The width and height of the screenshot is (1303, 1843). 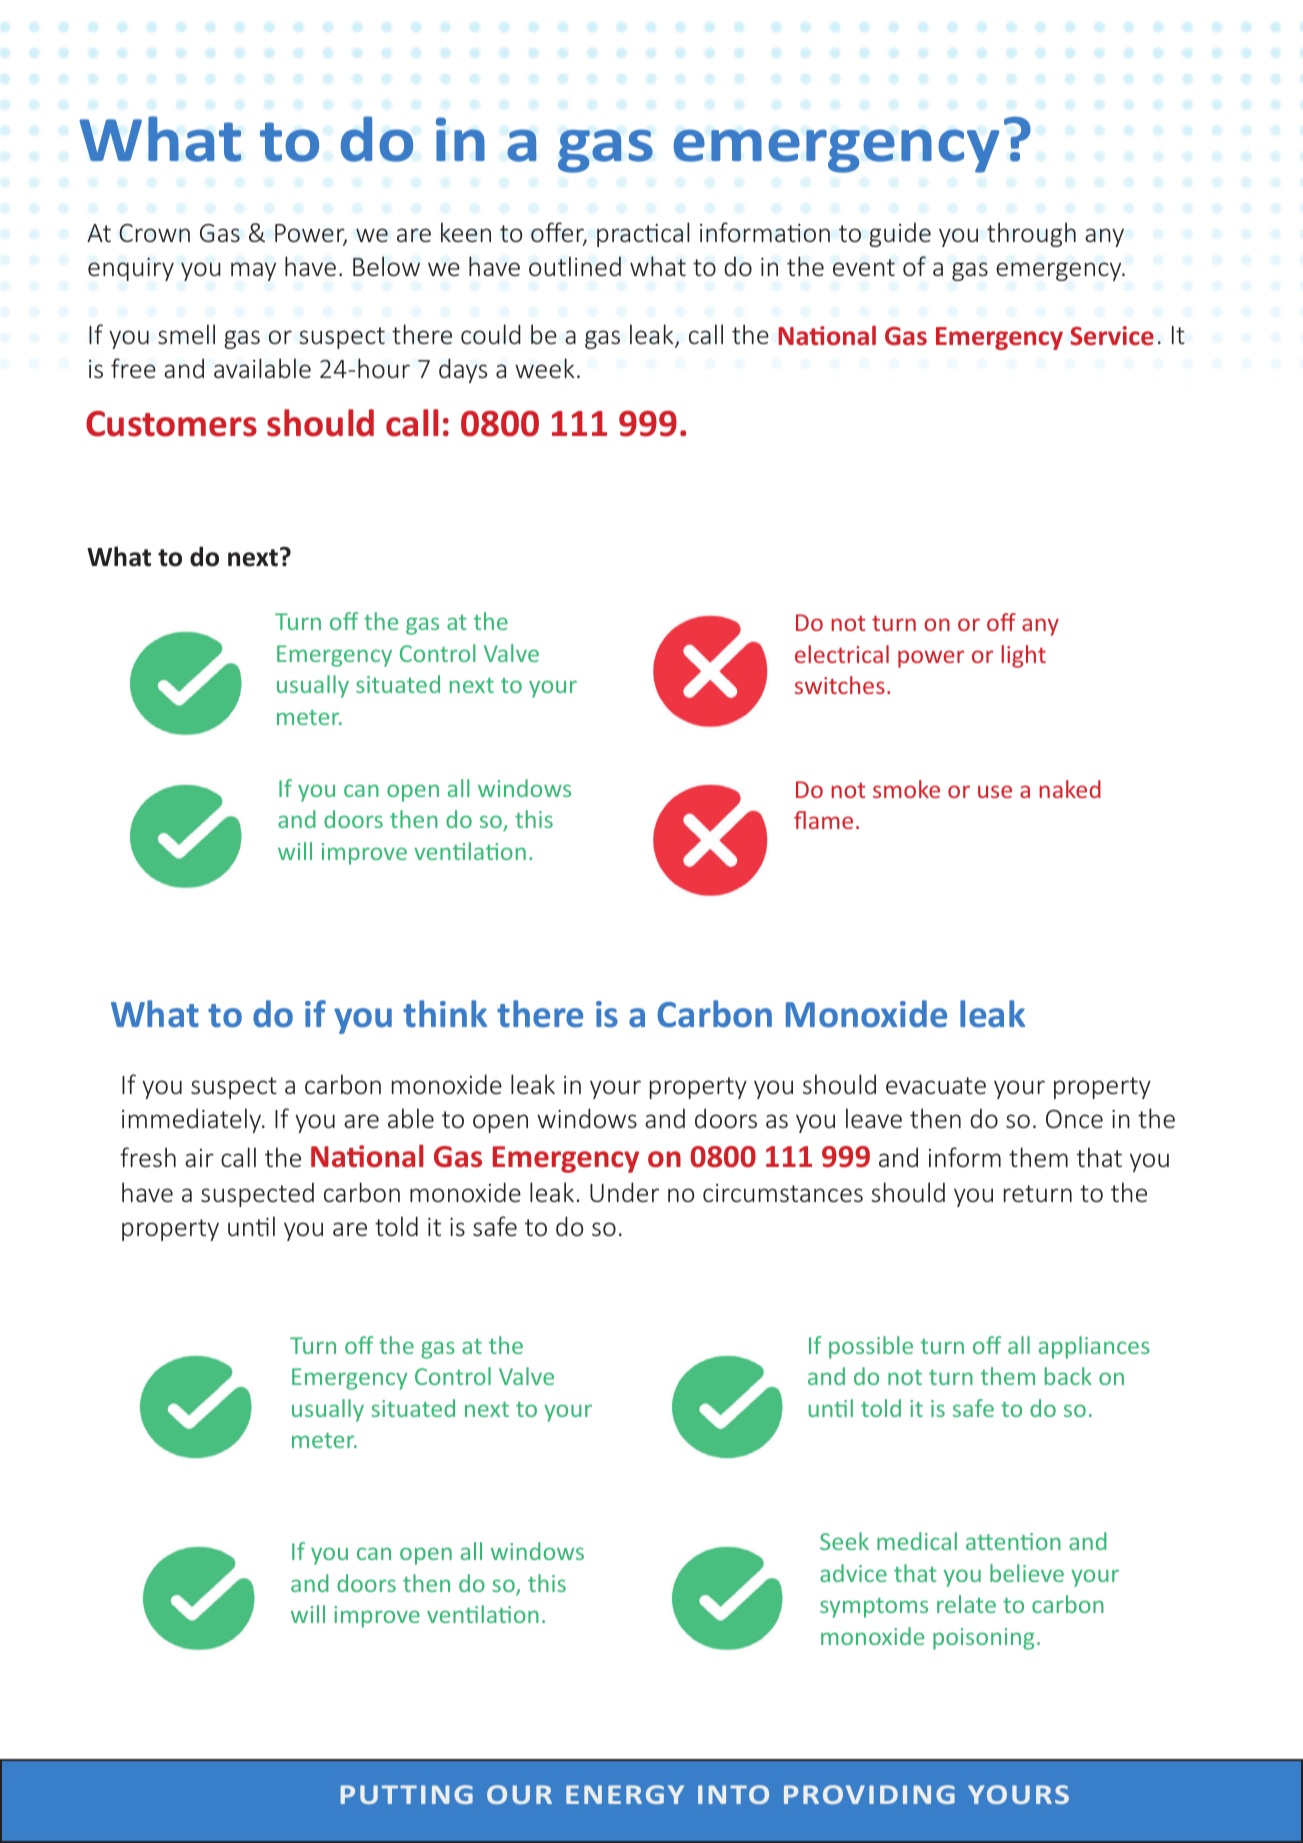 What do you see at coordinates (407, 1794) in the screenshot?
I see `PUTTING` at bounding box center [407, 1794].
